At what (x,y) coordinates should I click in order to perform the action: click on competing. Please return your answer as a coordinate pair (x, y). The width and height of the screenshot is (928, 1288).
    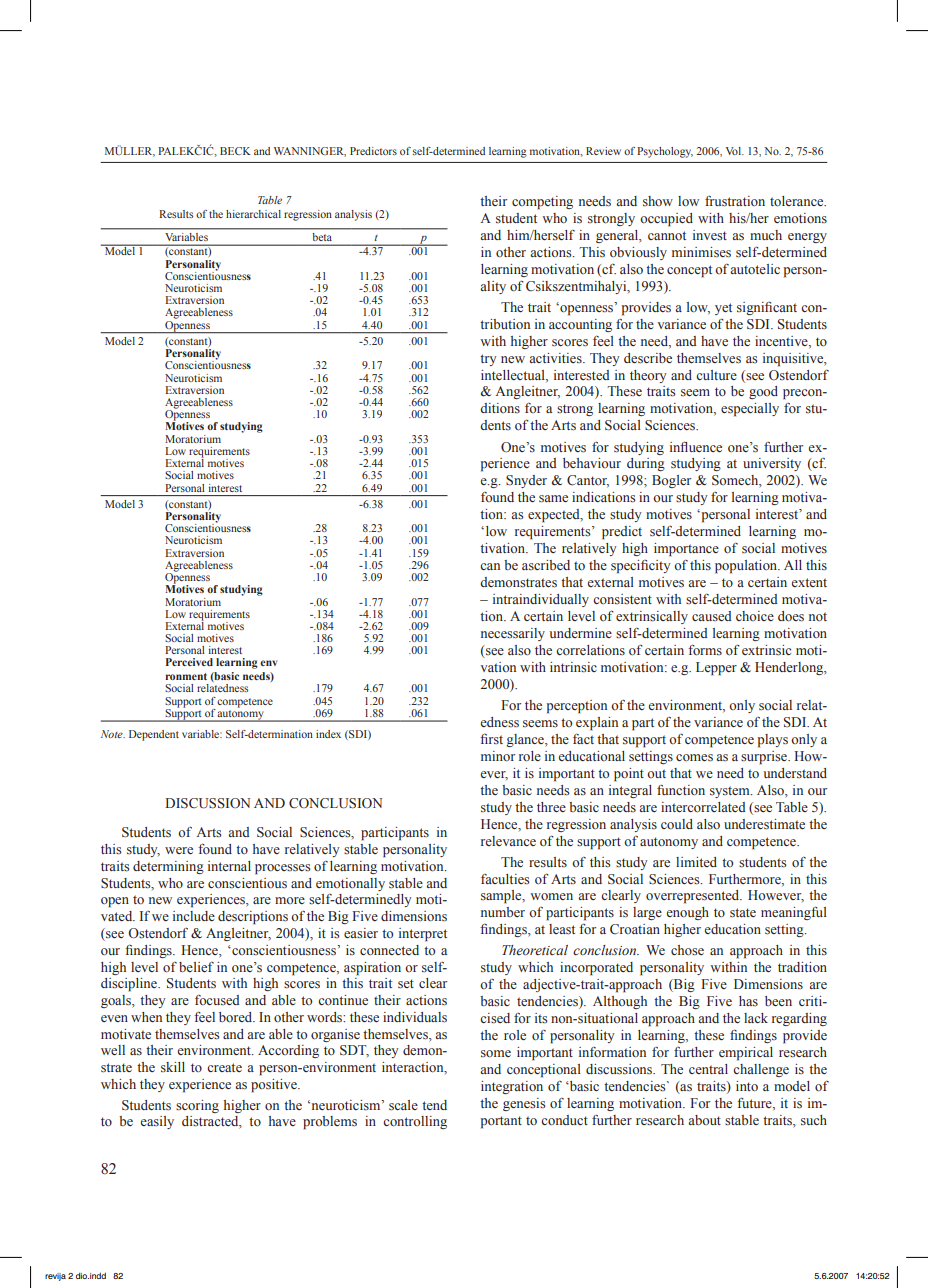
    Looking at the image, I should click on (542, 203).
